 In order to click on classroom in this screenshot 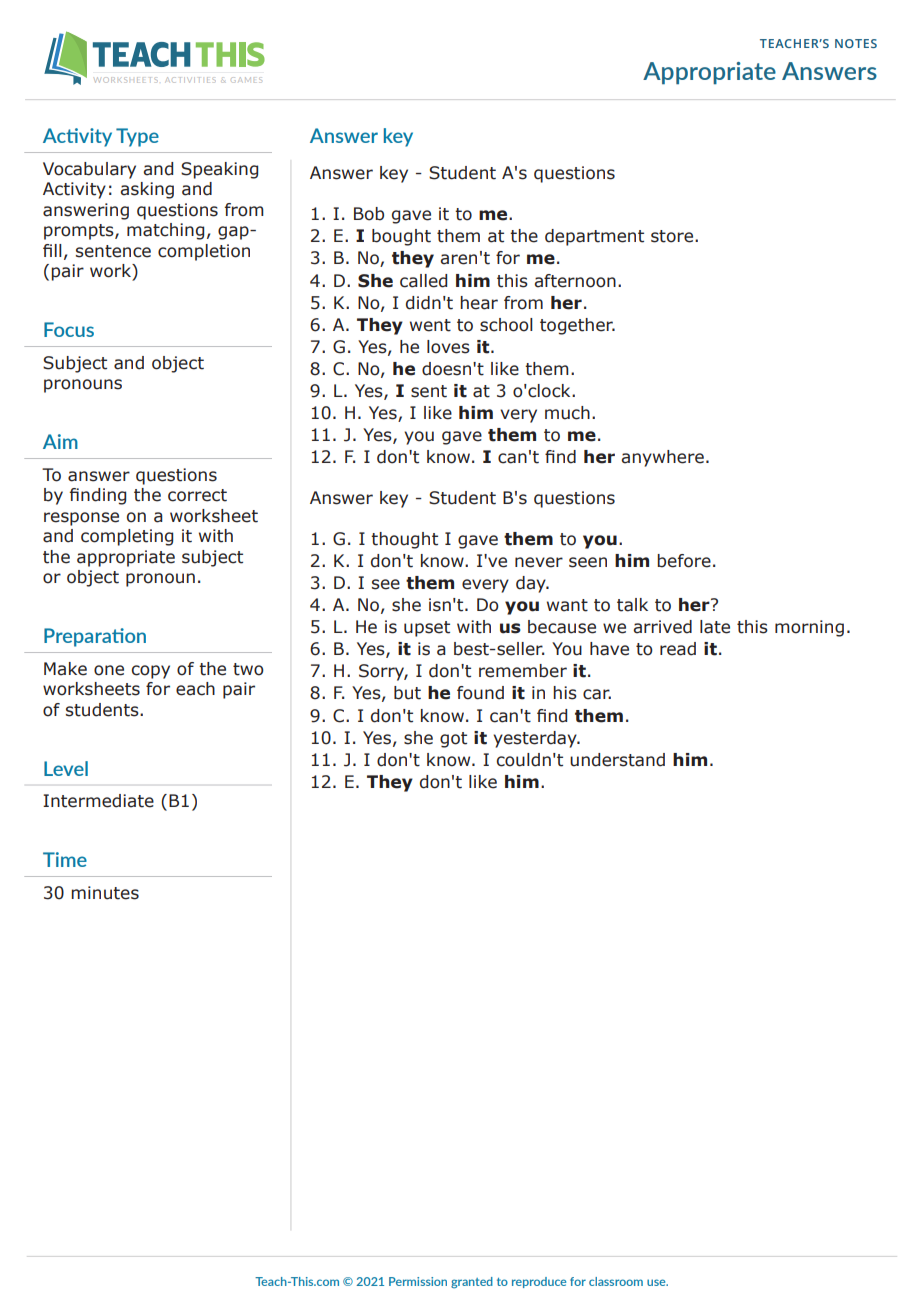, I will do `click(616, 1281)`.
